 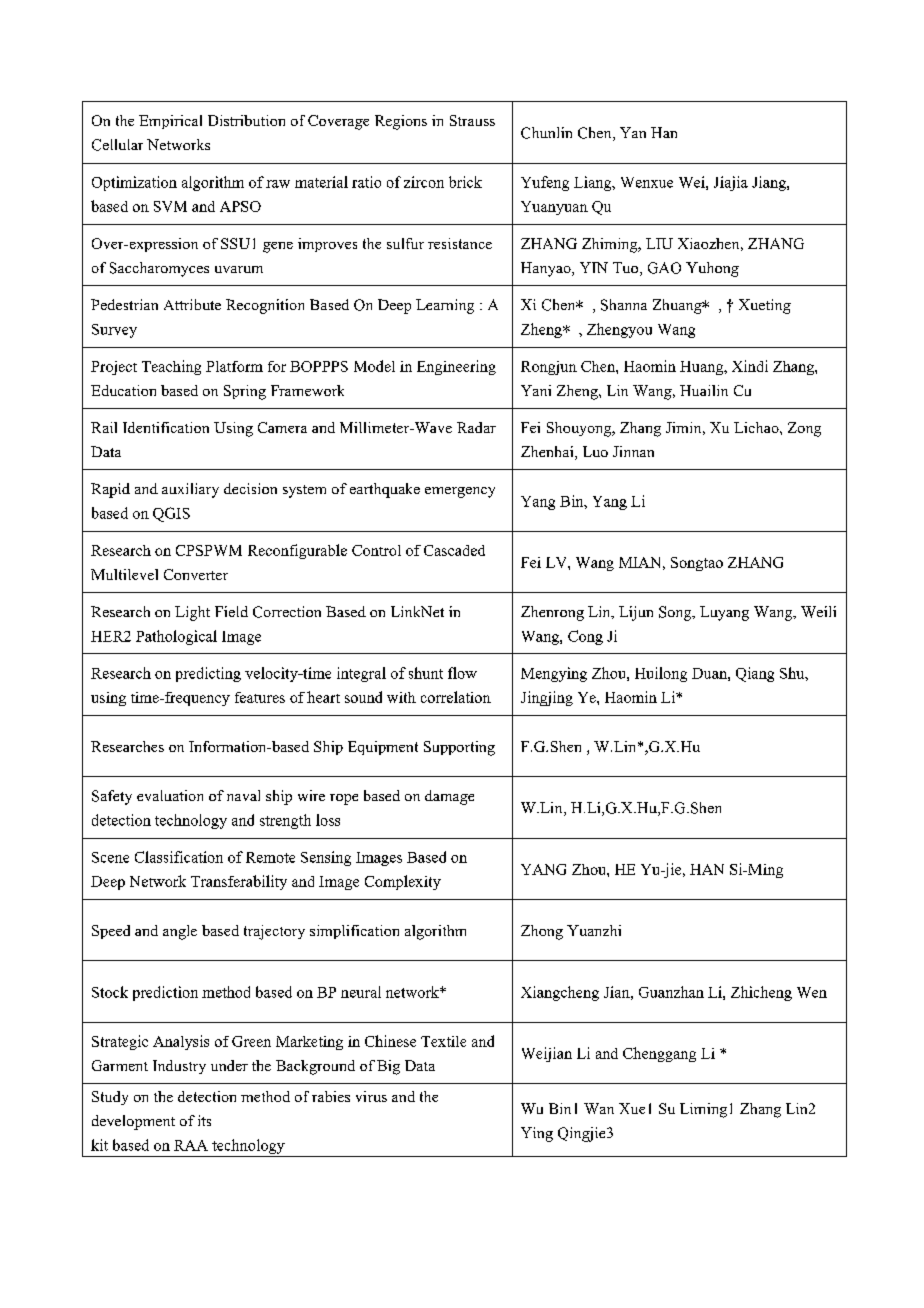 What do you see at coordinates (180, 932) in the screenshot?
I see `angle` at bounding box center [180, 932].
